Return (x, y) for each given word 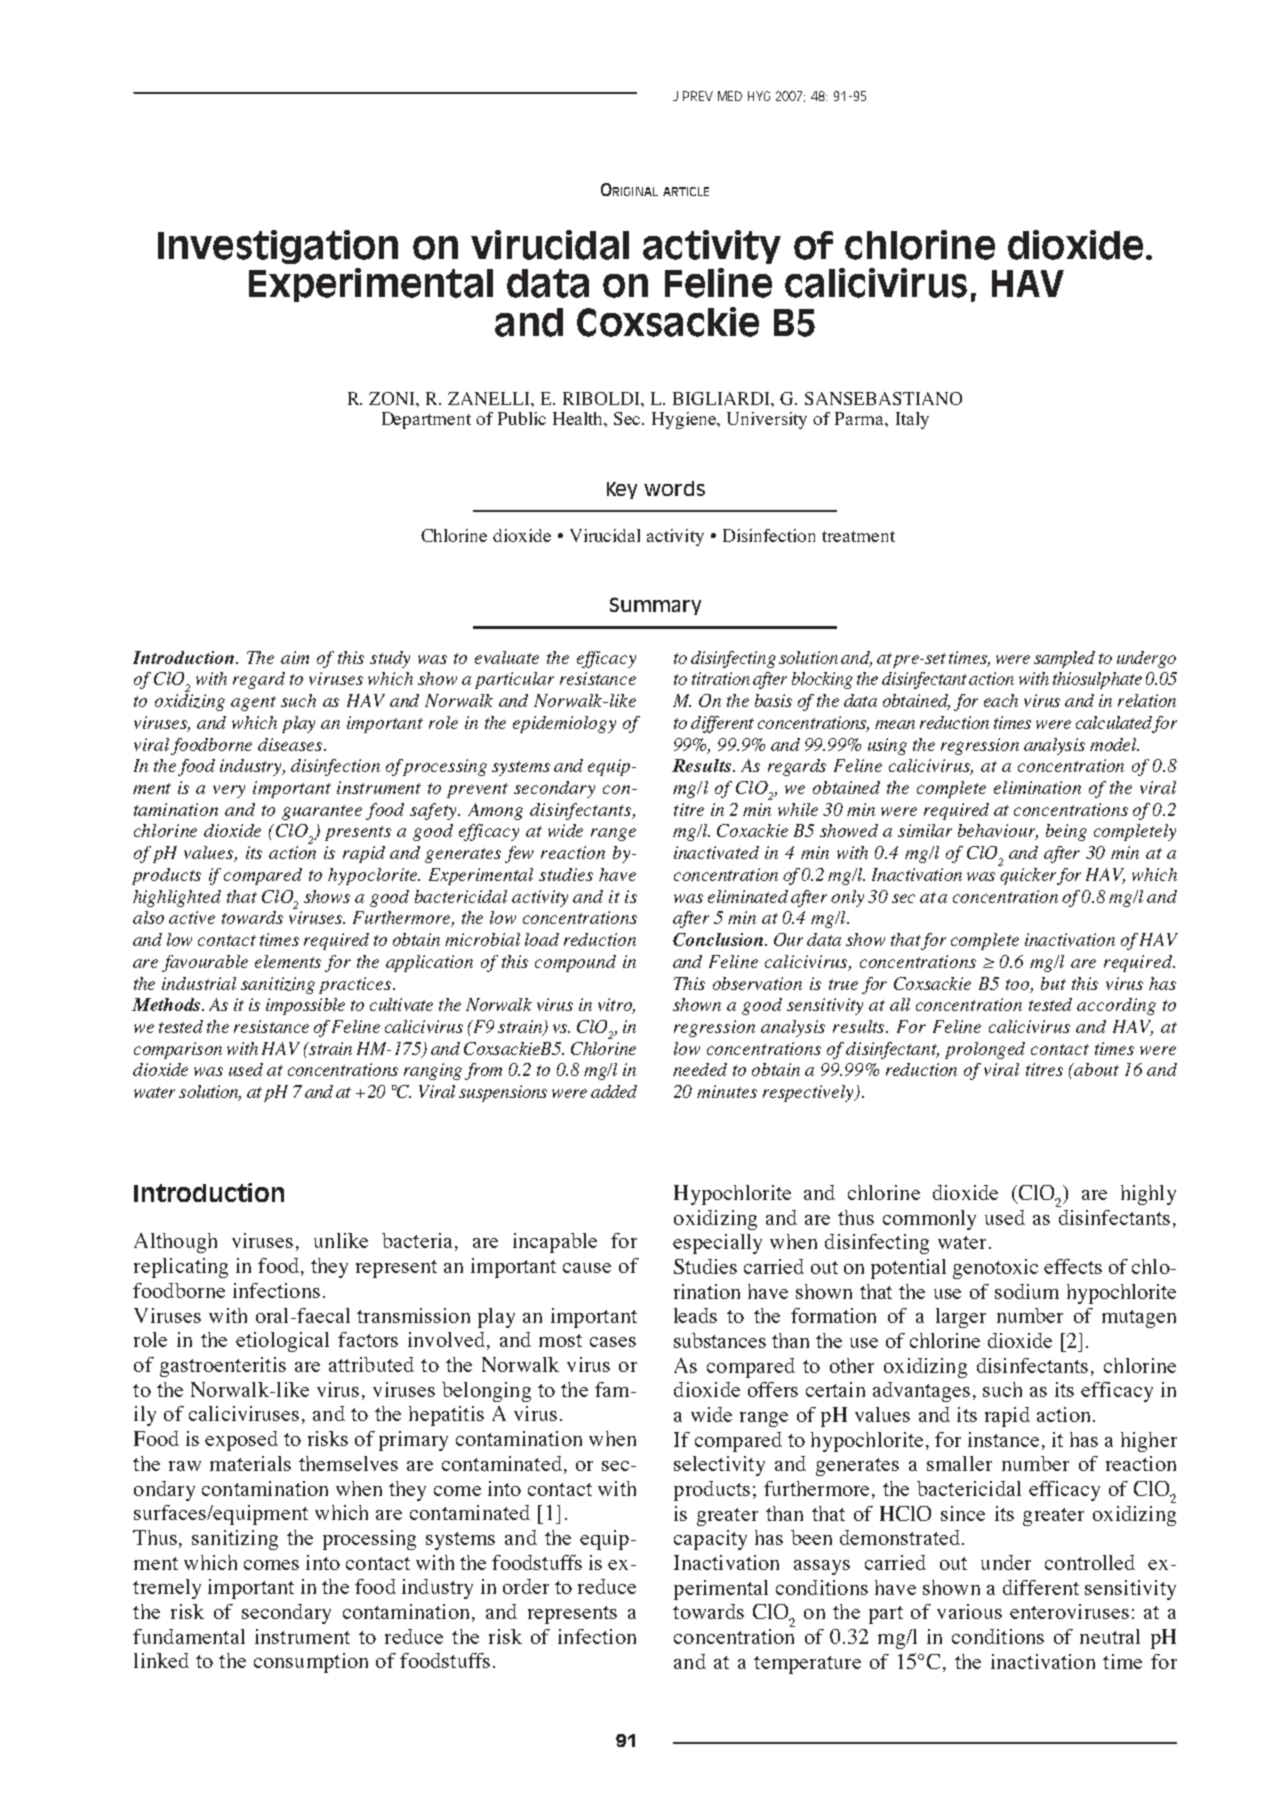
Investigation (278, 247)
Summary (655, 606)
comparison (178, 1050)
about (1096, 1069)
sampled (1064, 659)
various (969, 1611)
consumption (311, 1663)
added (614, 1091)
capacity (710, 1540)
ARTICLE (686, 191)
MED (730, 96)
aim (295, 657)
